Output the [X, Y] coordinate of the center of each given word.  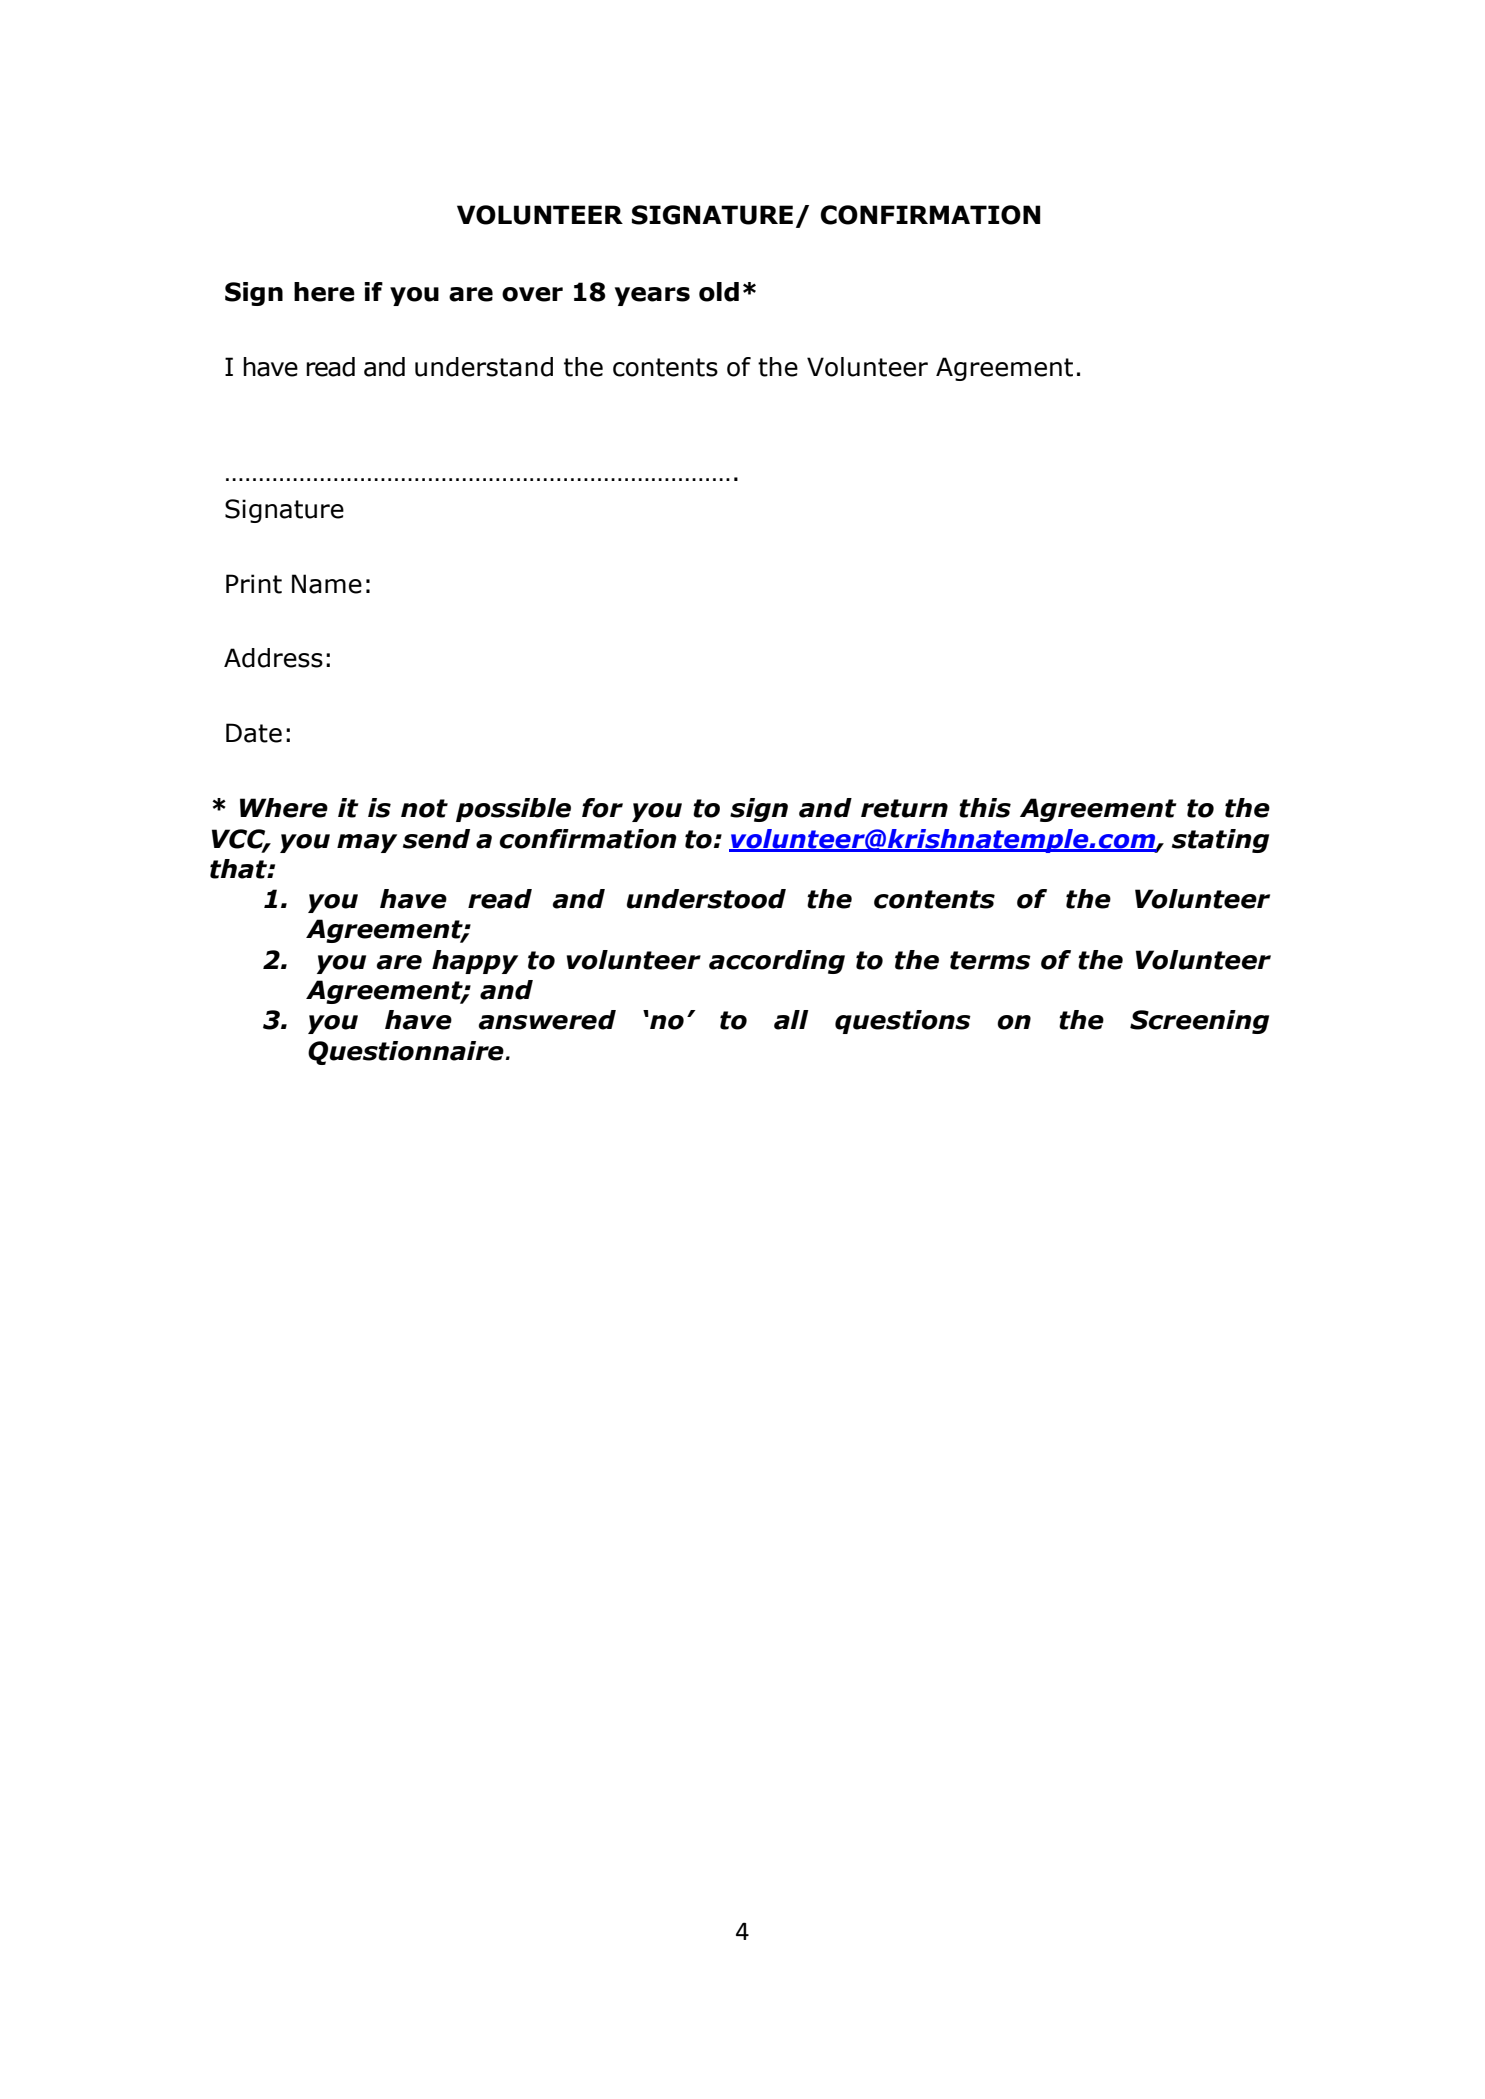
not [424, 808]
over [532, 294]
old [719, 292]
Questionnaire [407, 1053]
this [985, 808]
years [652, 296]
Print [254, 584]
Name [327, 584]
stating [1220, 841]
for [602, 808]
